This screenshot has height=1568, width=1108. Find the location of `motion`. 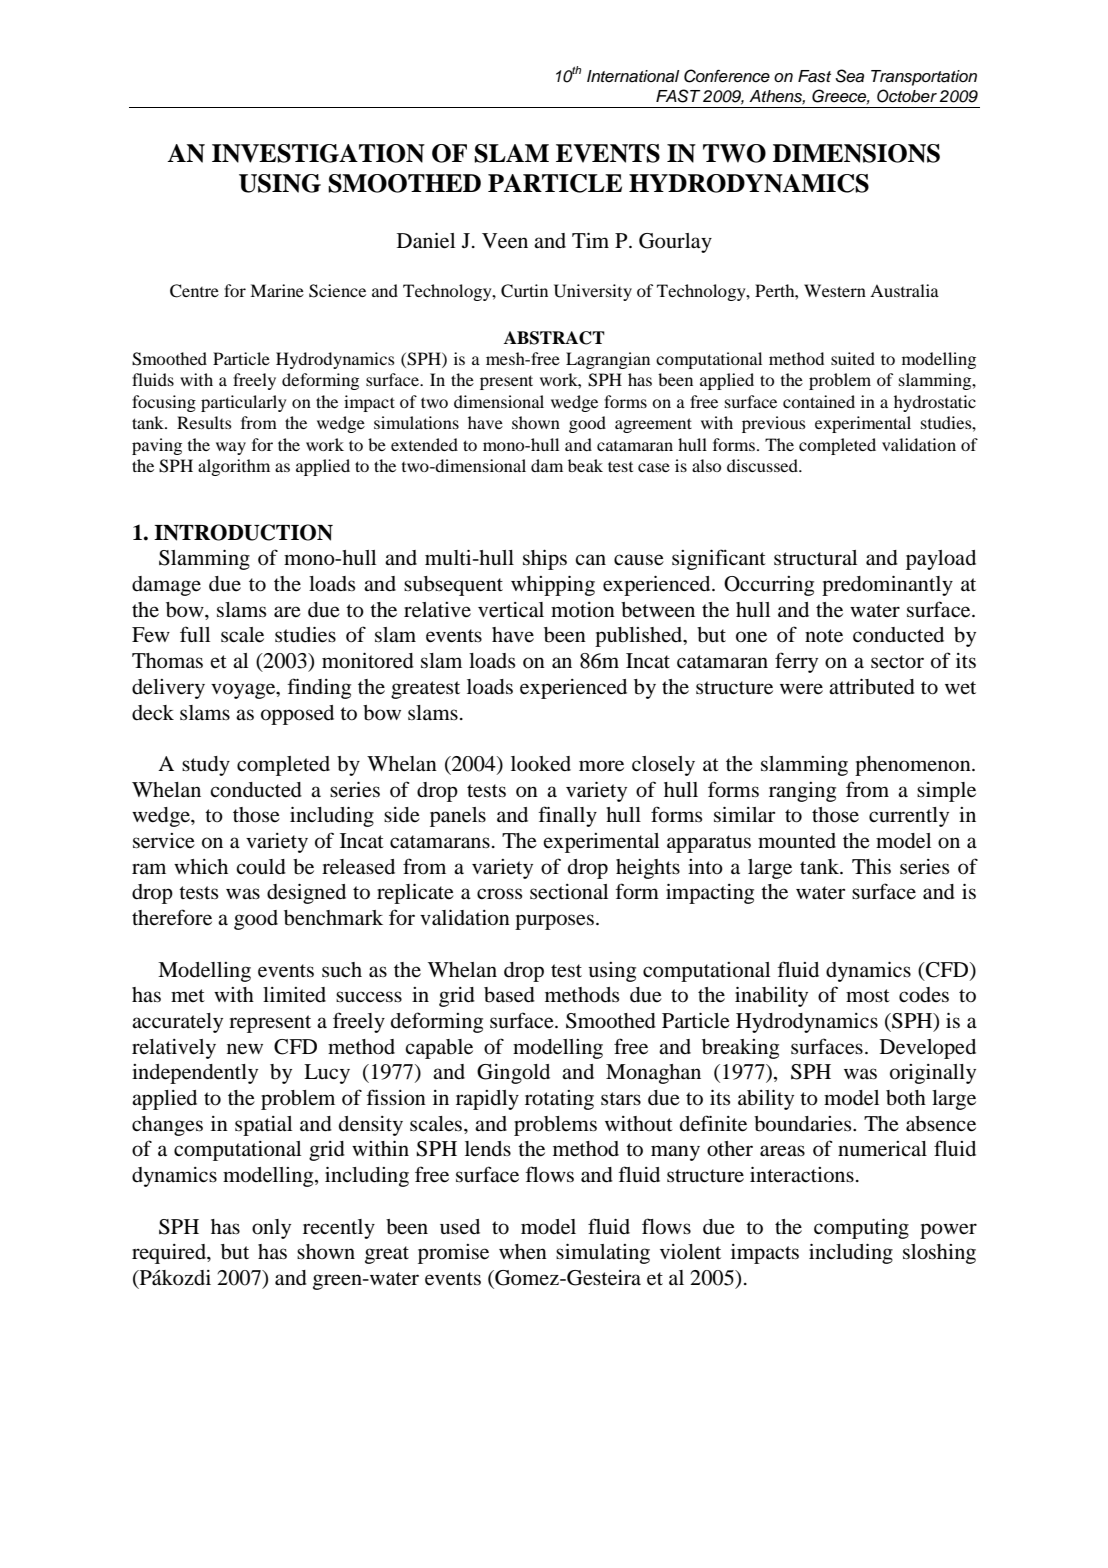

motion is located at coordinates (583, 610).
